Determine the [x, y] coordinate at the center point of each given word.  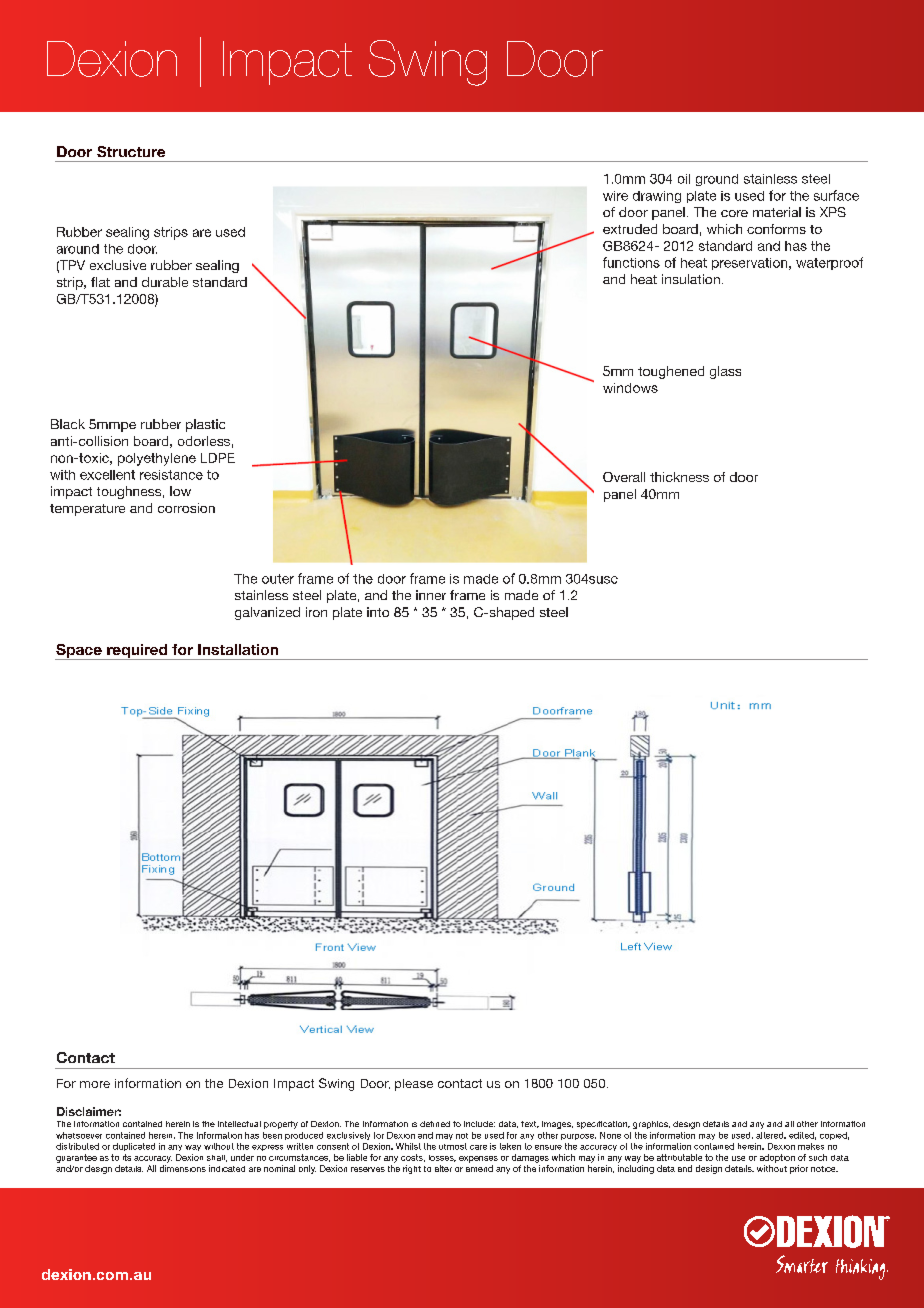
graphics [651, 1125]
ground [717, 180]
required [137, 652]
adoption [777, 1158]
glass [725, 372]
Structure [131, 151]
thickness [679, 477]
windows [630, 388]
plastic [205, 425]
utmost [453, 1146]
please [414, 1085]
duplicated [134, 1147]
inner [431, 595]
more [95, 1084]
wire [615, 196]
